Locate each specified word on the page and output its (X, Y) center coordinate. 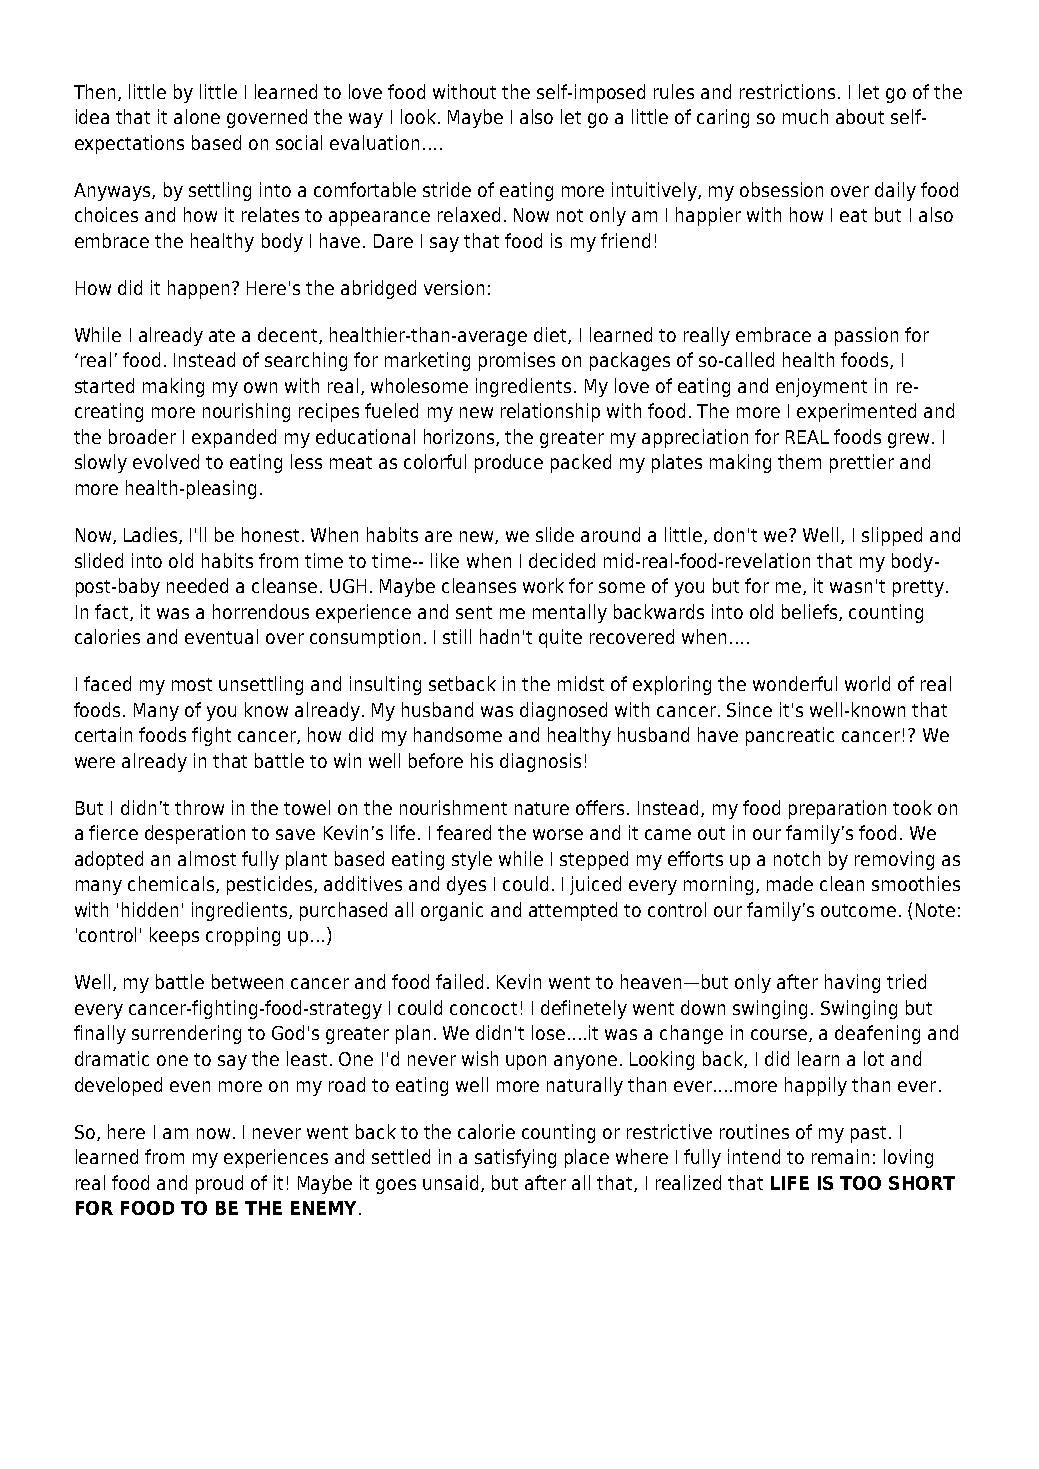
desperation (195, 834)
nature (542, 808)
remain (840, 1156)
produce (509, 463)
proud (219, 1184)
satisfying (515, 1158)
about (860, 116)
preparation (837, 809)
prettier (862, 463)
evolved (166, 461)
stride (447, 189)
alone (197, 116)
